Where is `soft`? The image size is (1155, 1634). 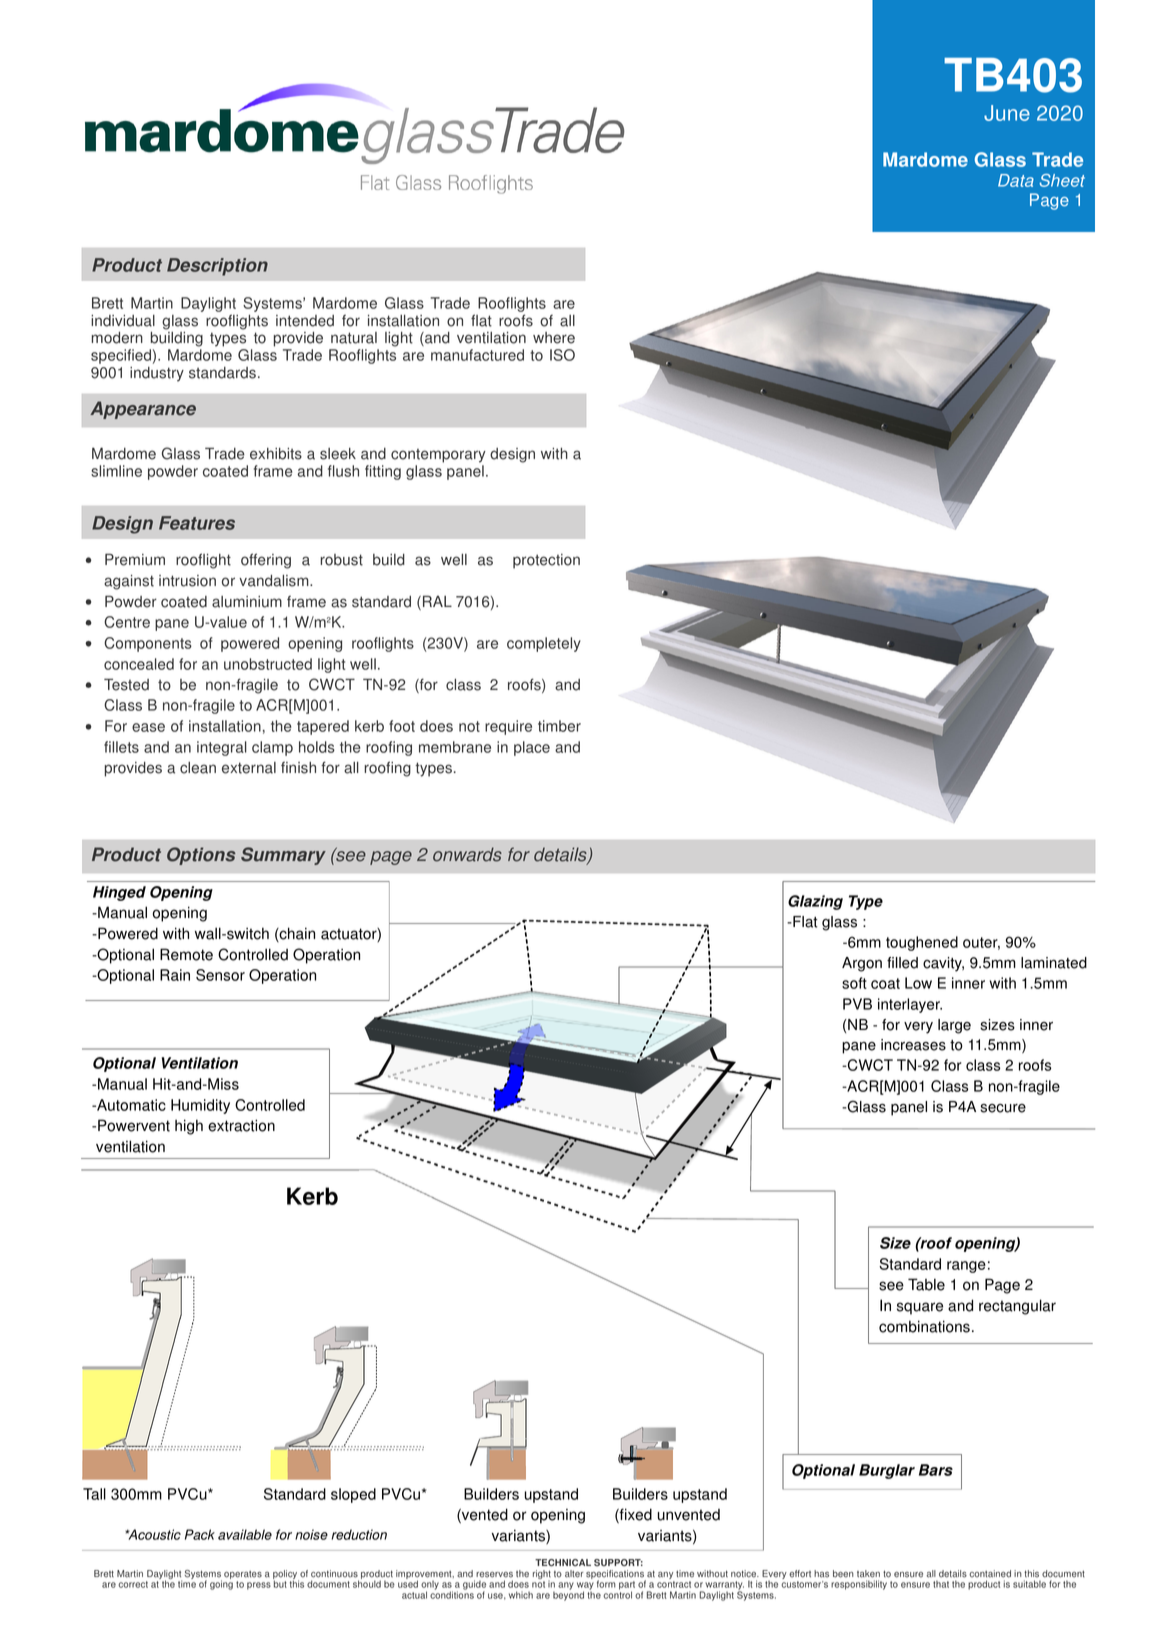 soft is located at coordinates (854, 983).
